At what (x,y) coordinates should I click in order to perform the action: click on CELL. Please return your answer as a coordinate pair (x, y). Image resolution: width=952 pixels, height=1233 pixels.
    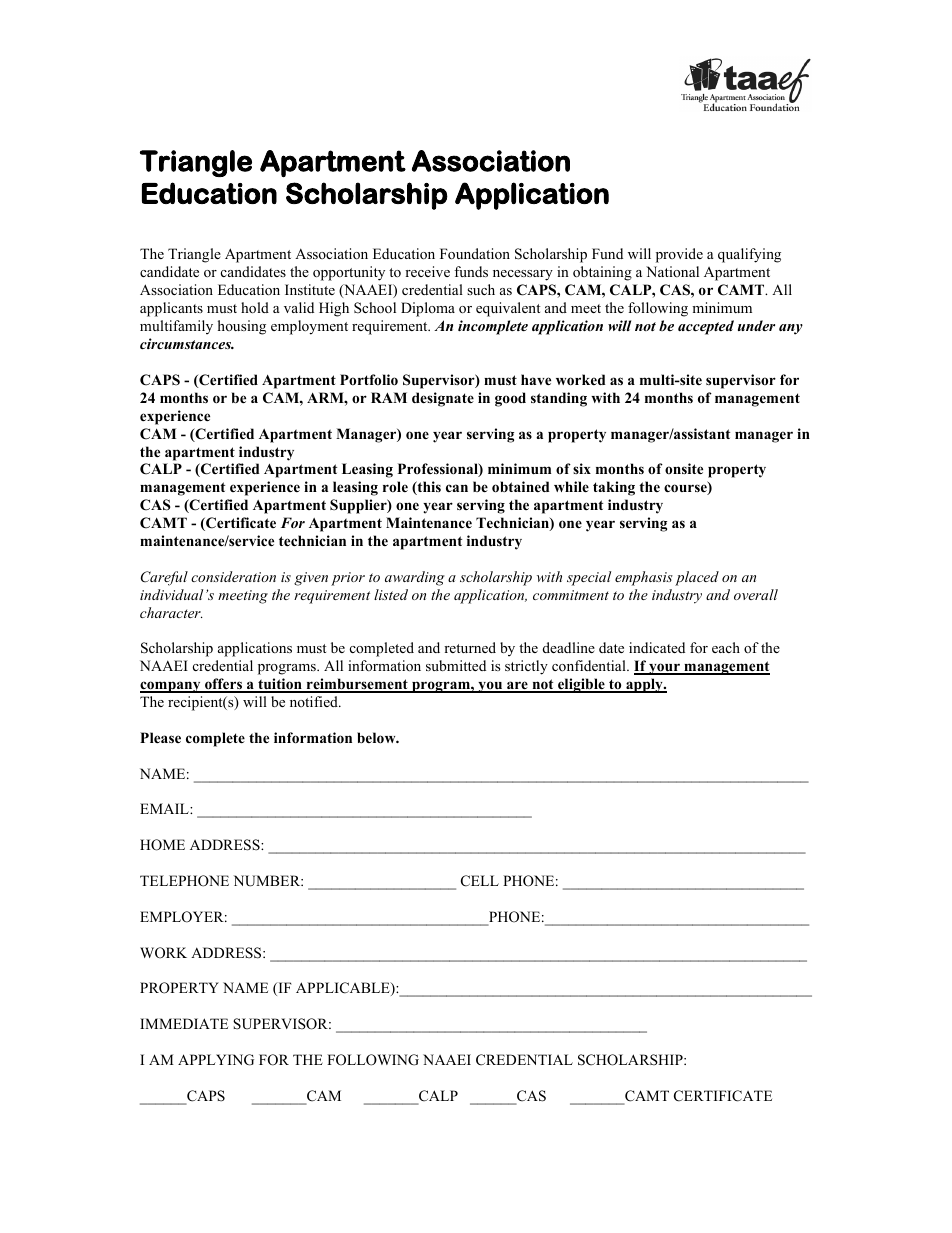
    Looking at the image, I should click on (480, 881).
